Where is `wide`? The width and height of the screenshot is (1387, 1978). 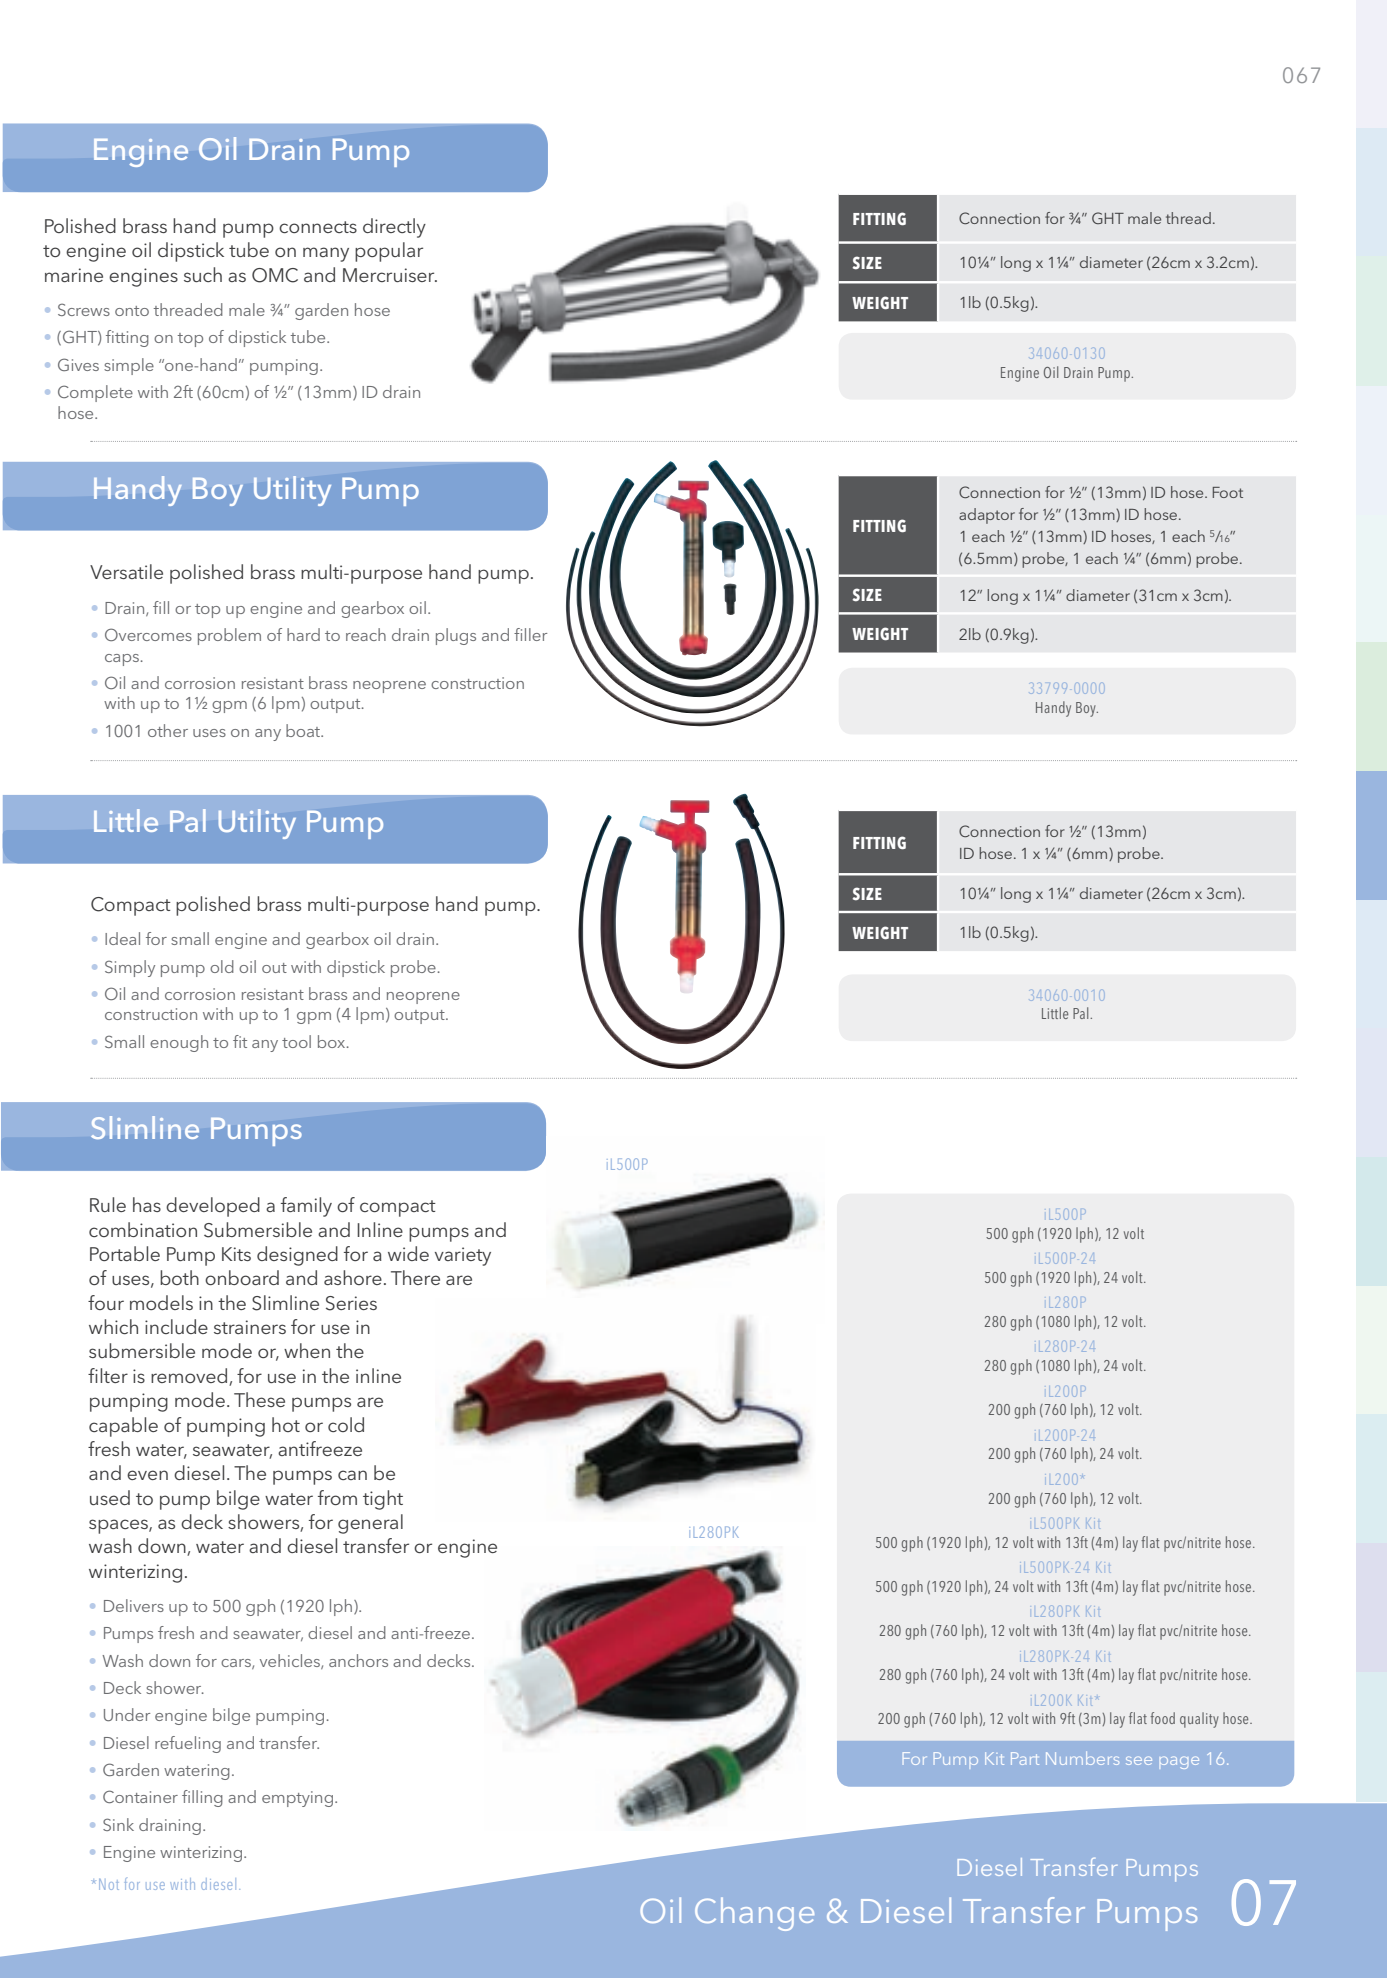 wide is located at coordinates (408, 1253).
